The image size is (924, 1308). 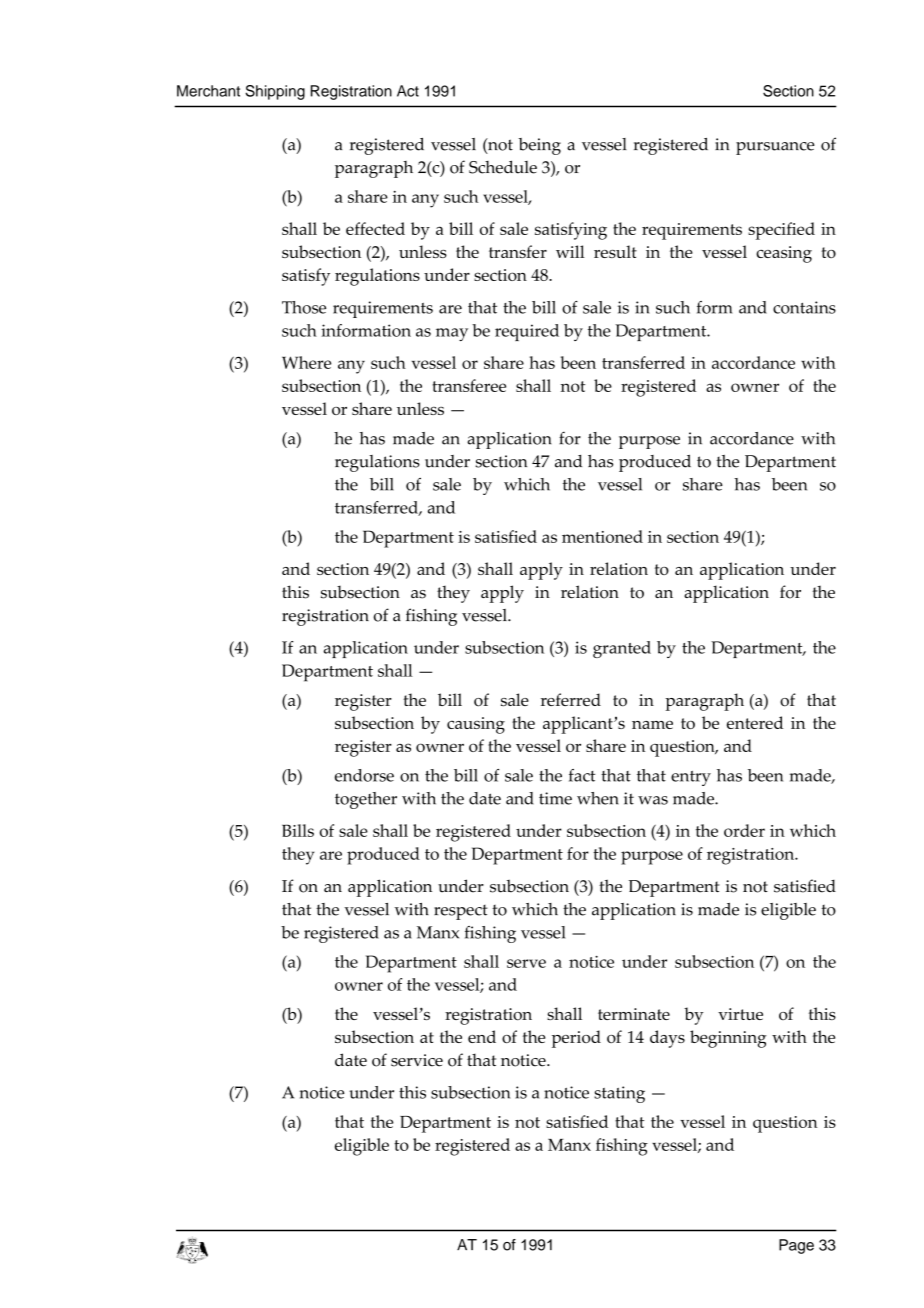 I want to click on serve, so click(x=526, y=963).
